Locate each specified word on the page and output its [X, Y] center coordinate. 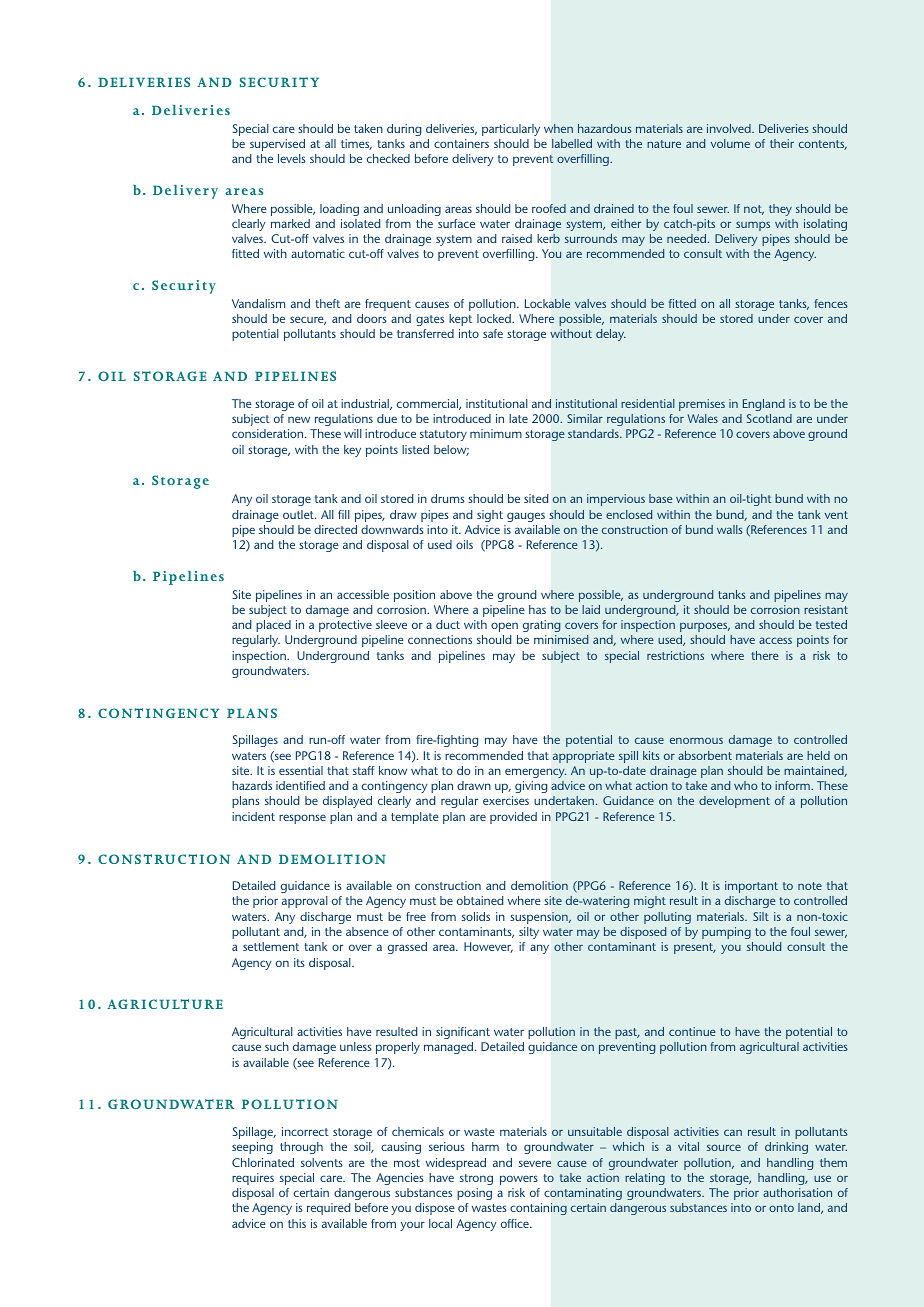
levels [292, 158]
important [751, 887]
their [782, 143]
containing [538, 1209]
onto [781, 1208]
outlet [299, 514]
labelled [572, 143]
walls [730, 529]
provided [513, 818]
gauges [526, 517]
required [328, 1209]
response [302, 819]
